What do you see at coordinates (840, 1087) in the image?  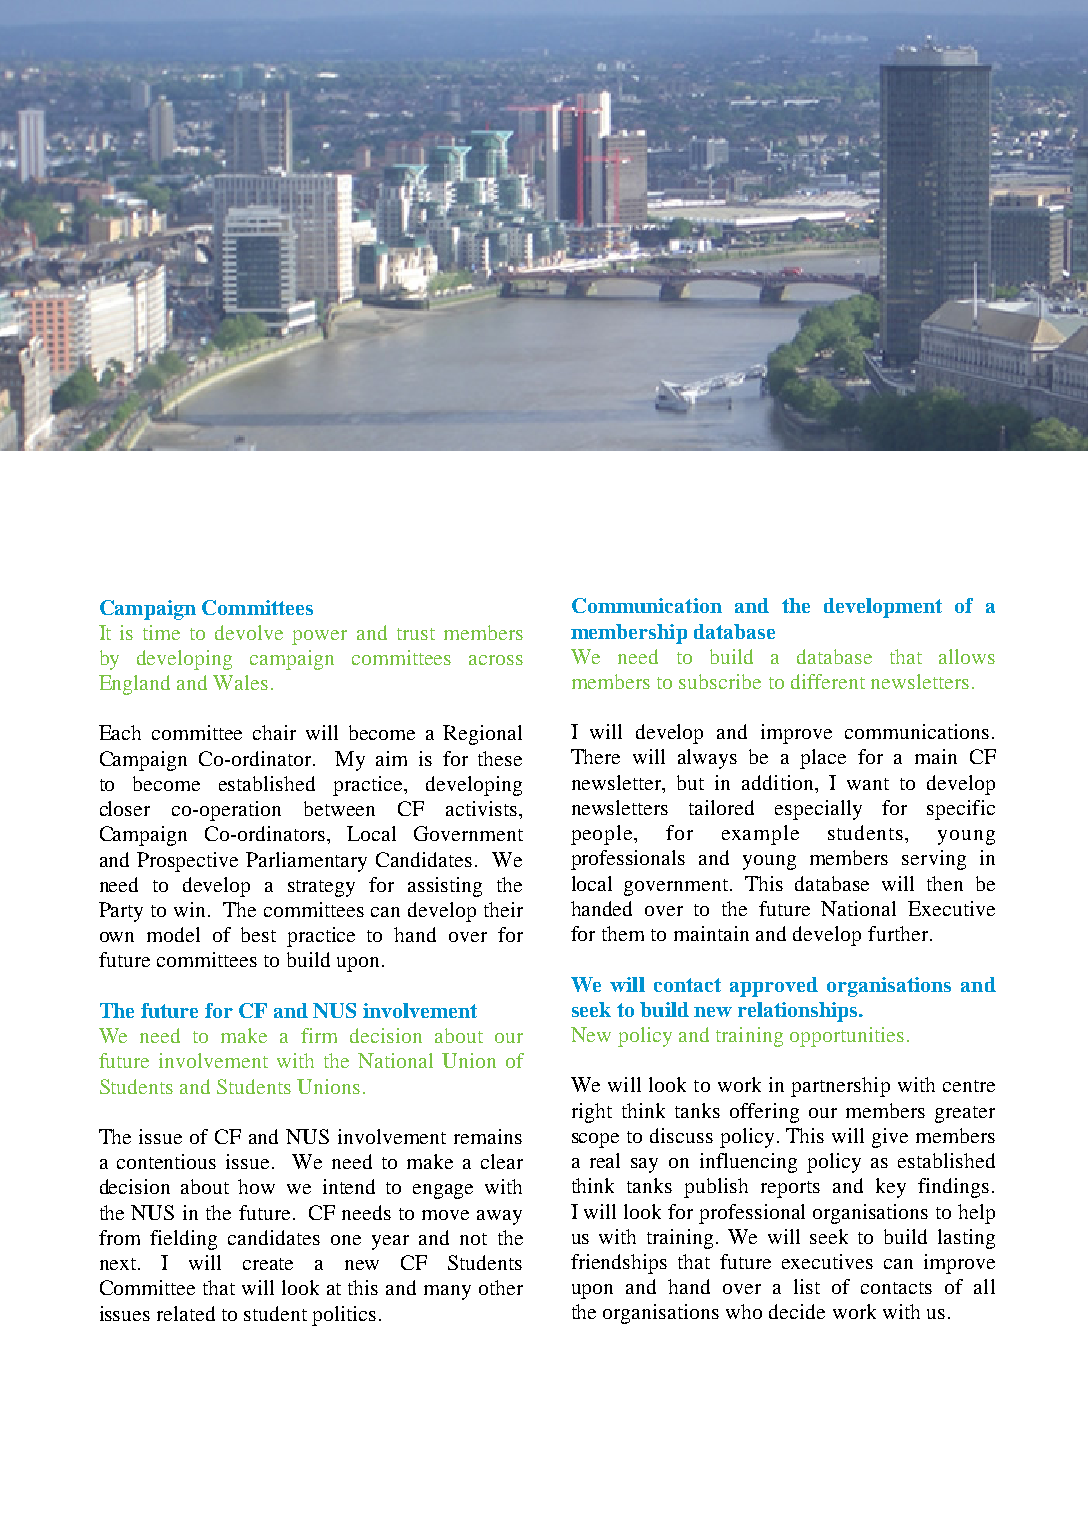 I see `partnership` at bounding box center [840, 1087].
